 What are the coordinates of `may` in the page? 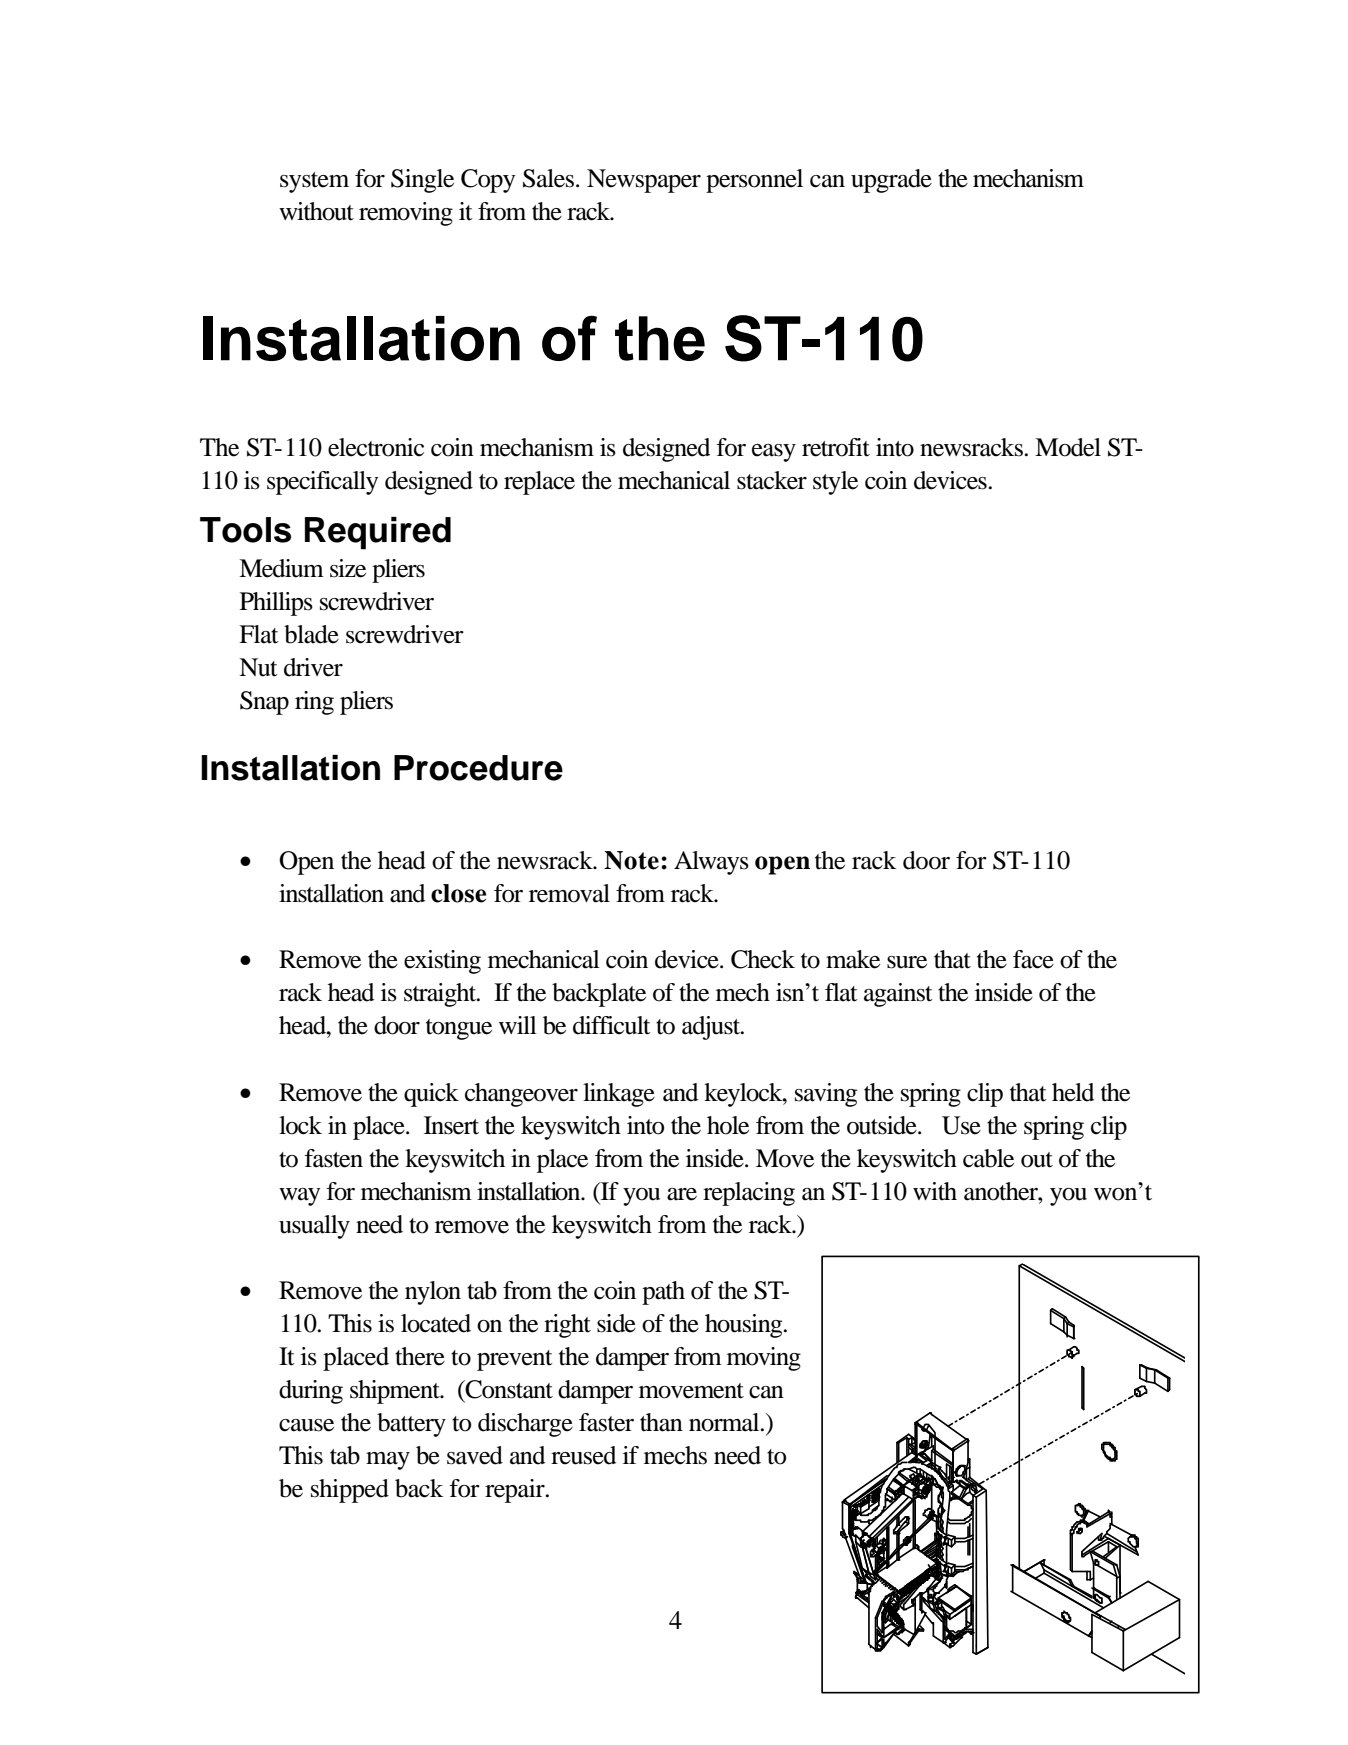 It's located at (388, 1461).
